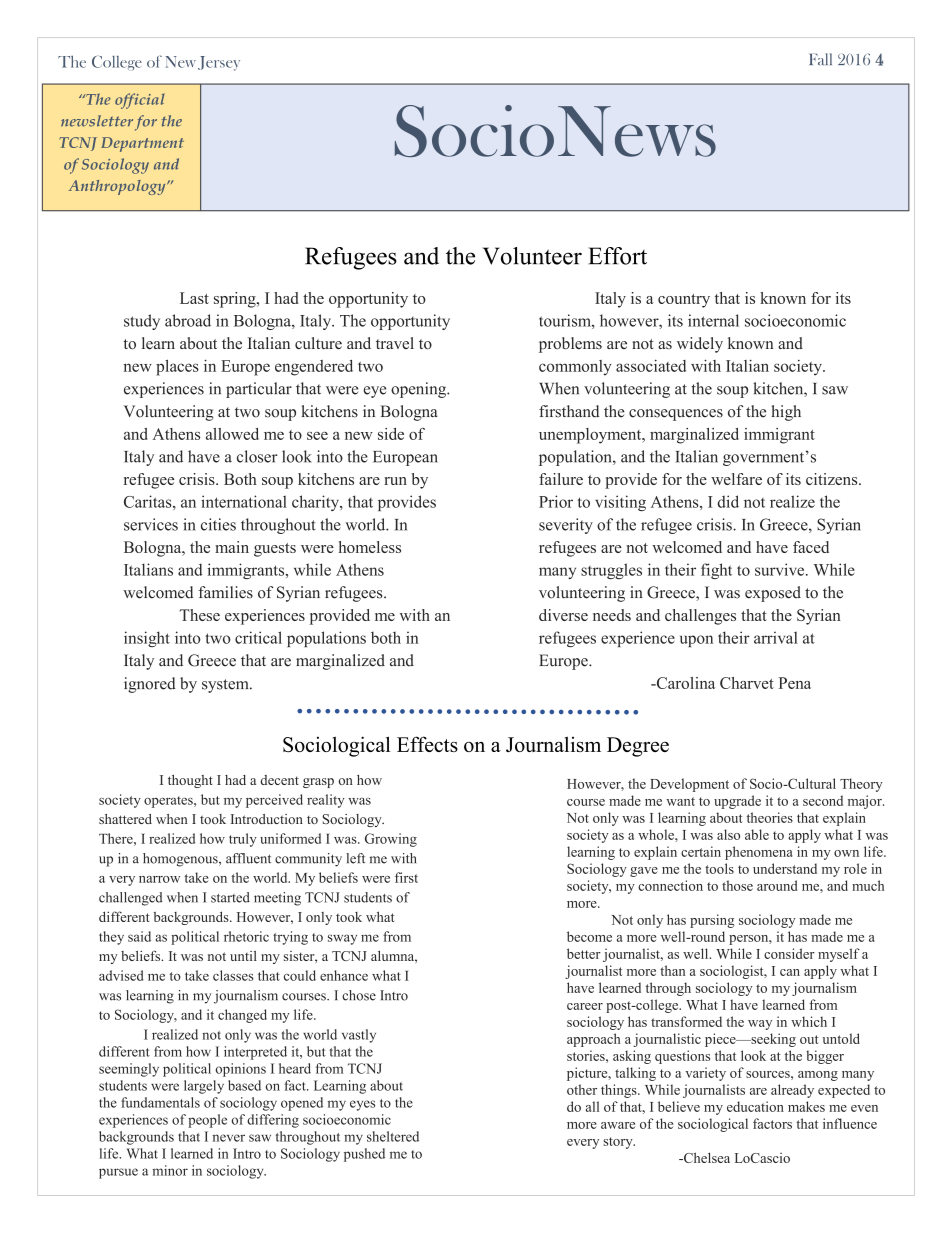  I want to click on These, so click(200, 615).
